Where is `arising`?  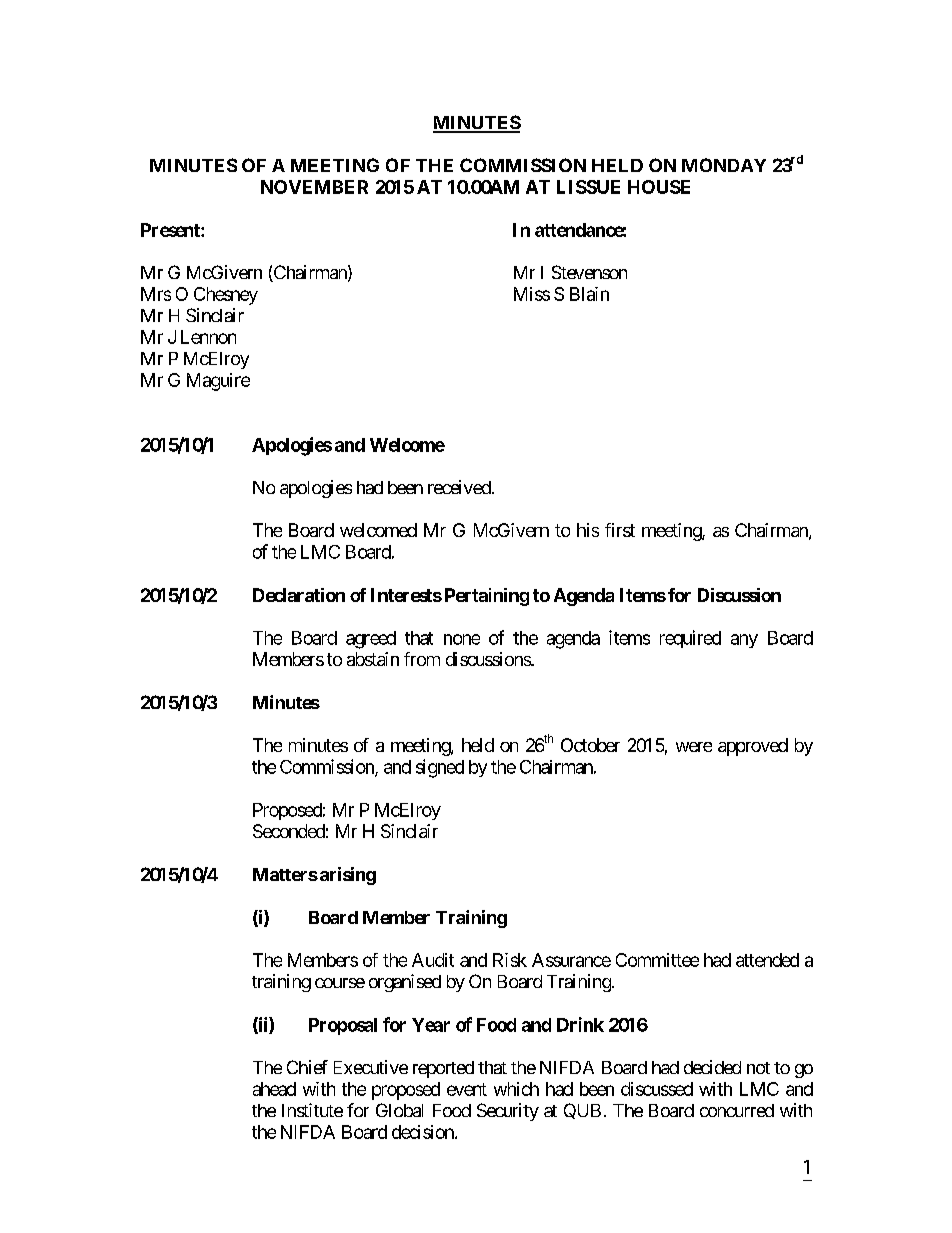
arising is located at coordinates (348, 876).
